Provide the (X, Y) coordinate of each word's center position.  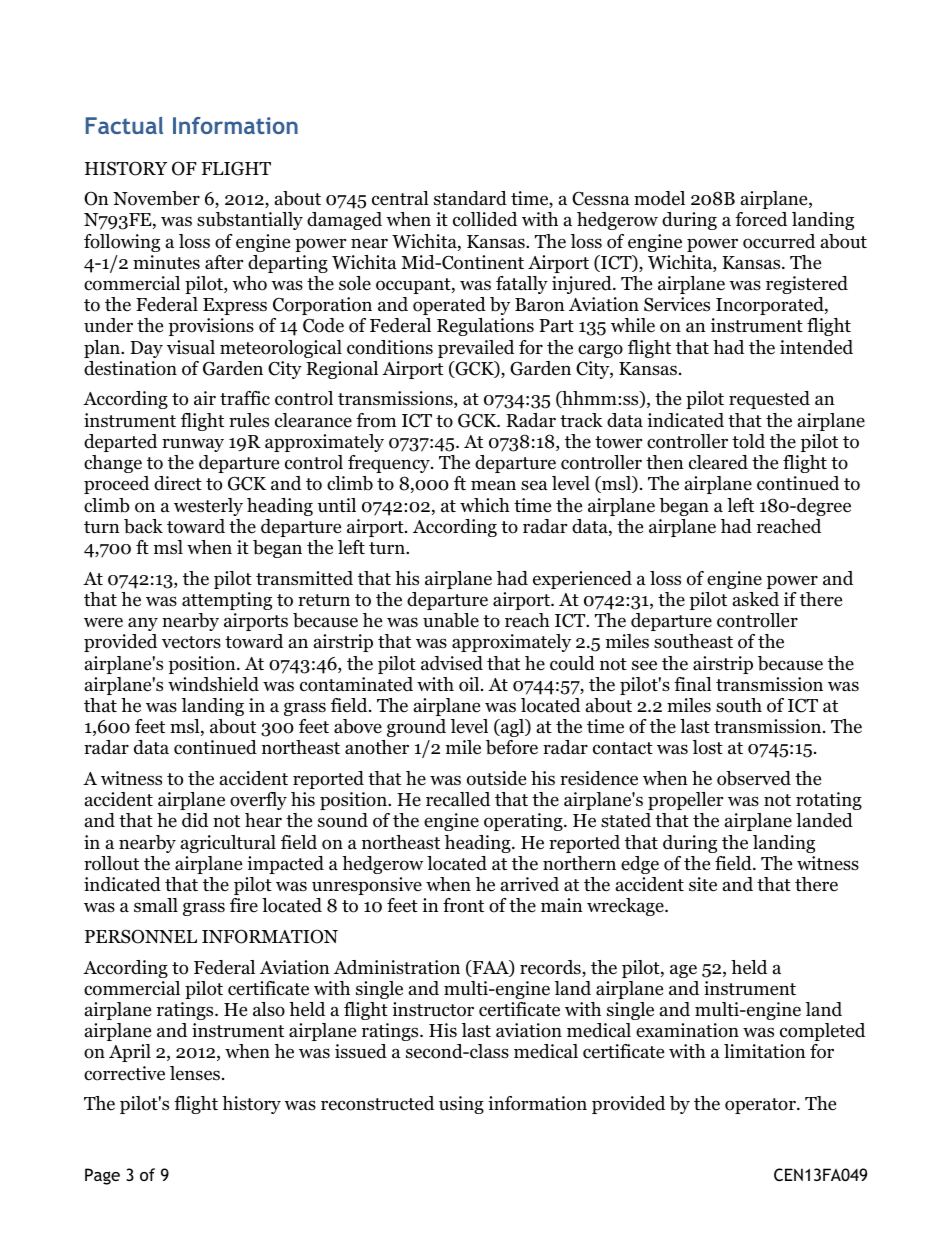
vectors (191, 642)
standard (470, 198)
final (693, 684)
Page (102, 1176)
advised (452, 663)
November (156, 198)
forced (761, 219)
